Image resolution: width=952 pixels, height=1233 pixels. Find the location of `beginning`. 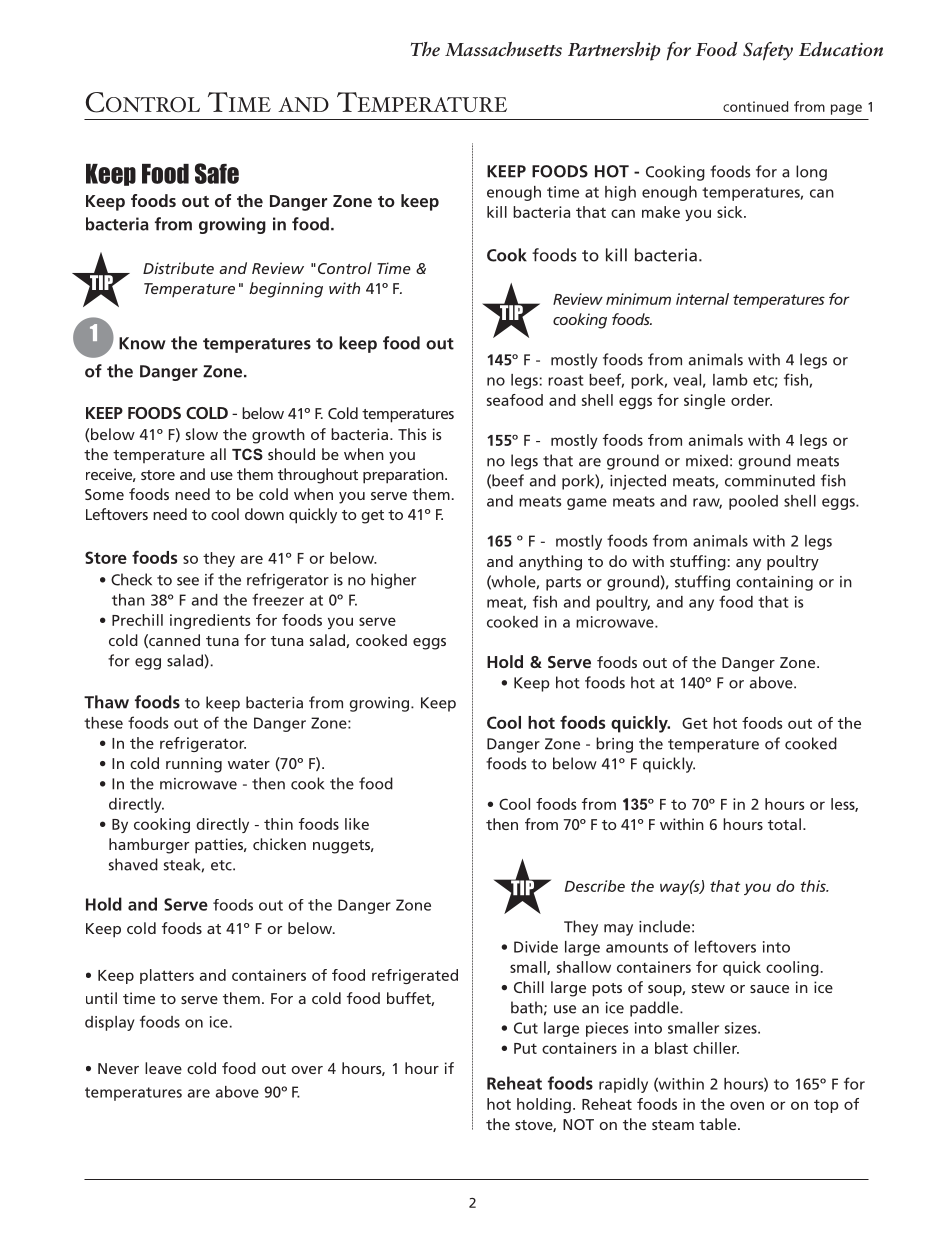

beginning is located at coordinates (286, 290).
